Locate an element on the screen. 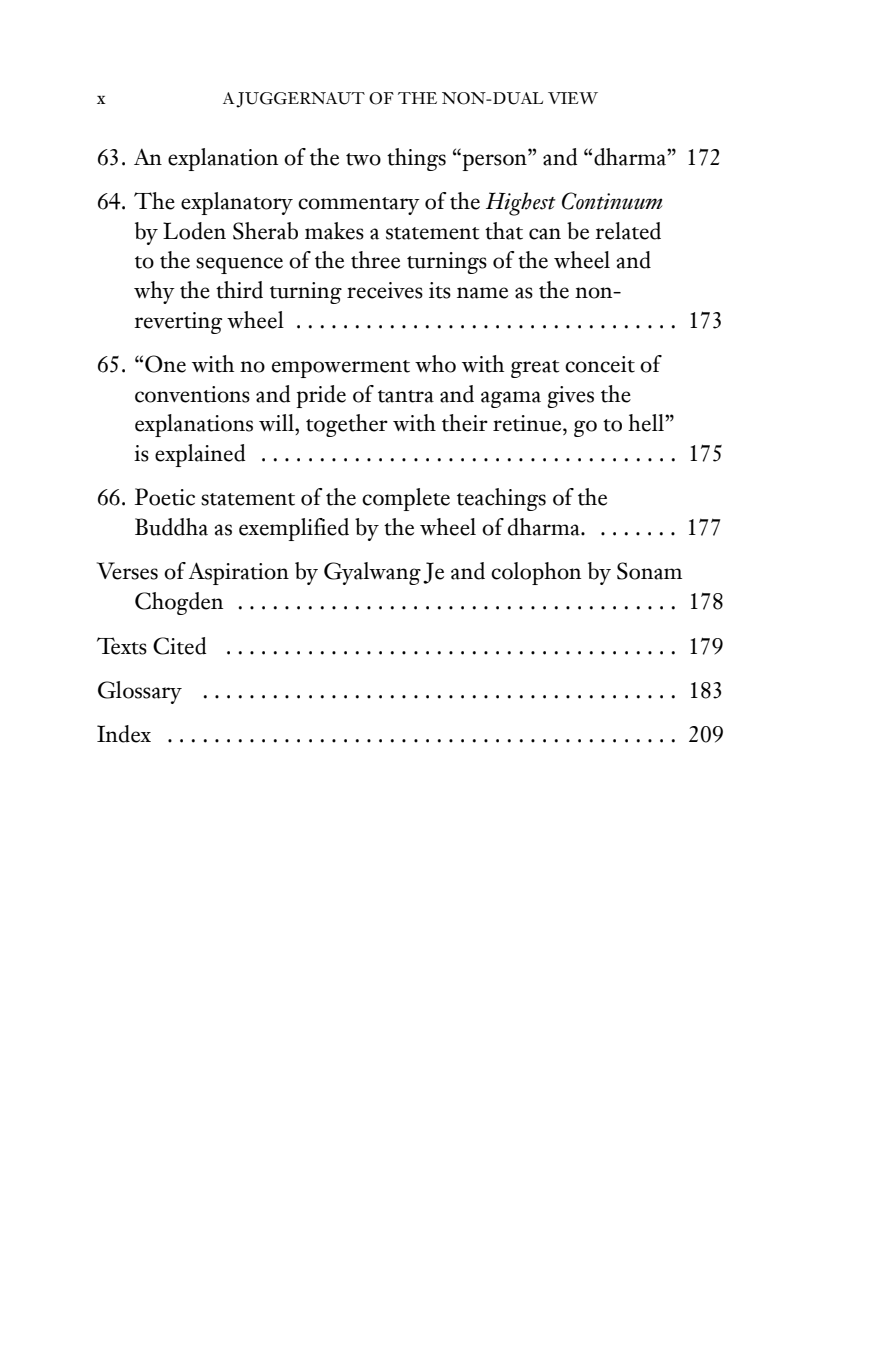 This screenshot has height=1345, width=896. JUGGERNAUT is located at coordinates (300, 100).
